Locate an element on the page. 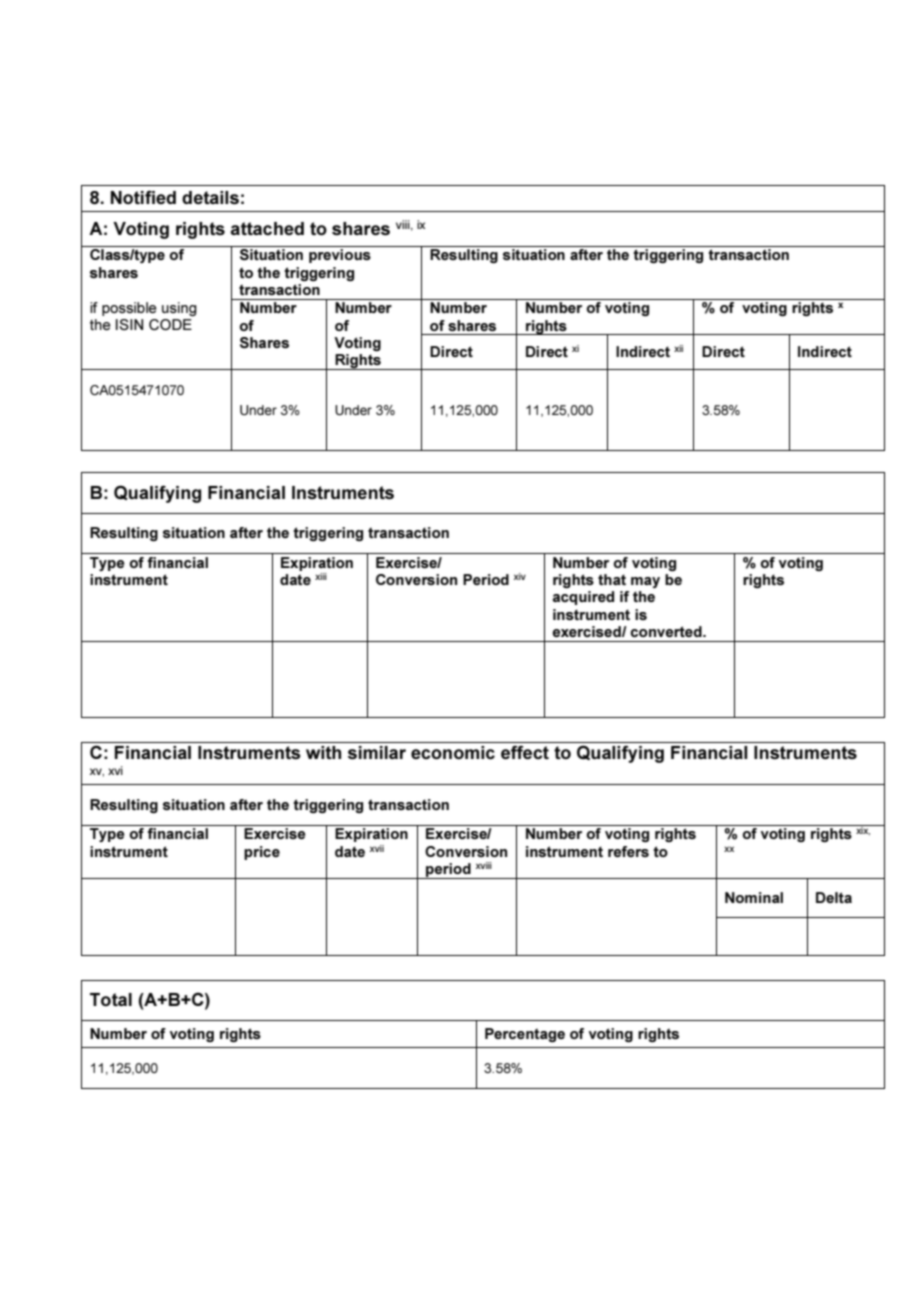 This document has width=924, height=1308. xix is located at coordinates (862, 830).
